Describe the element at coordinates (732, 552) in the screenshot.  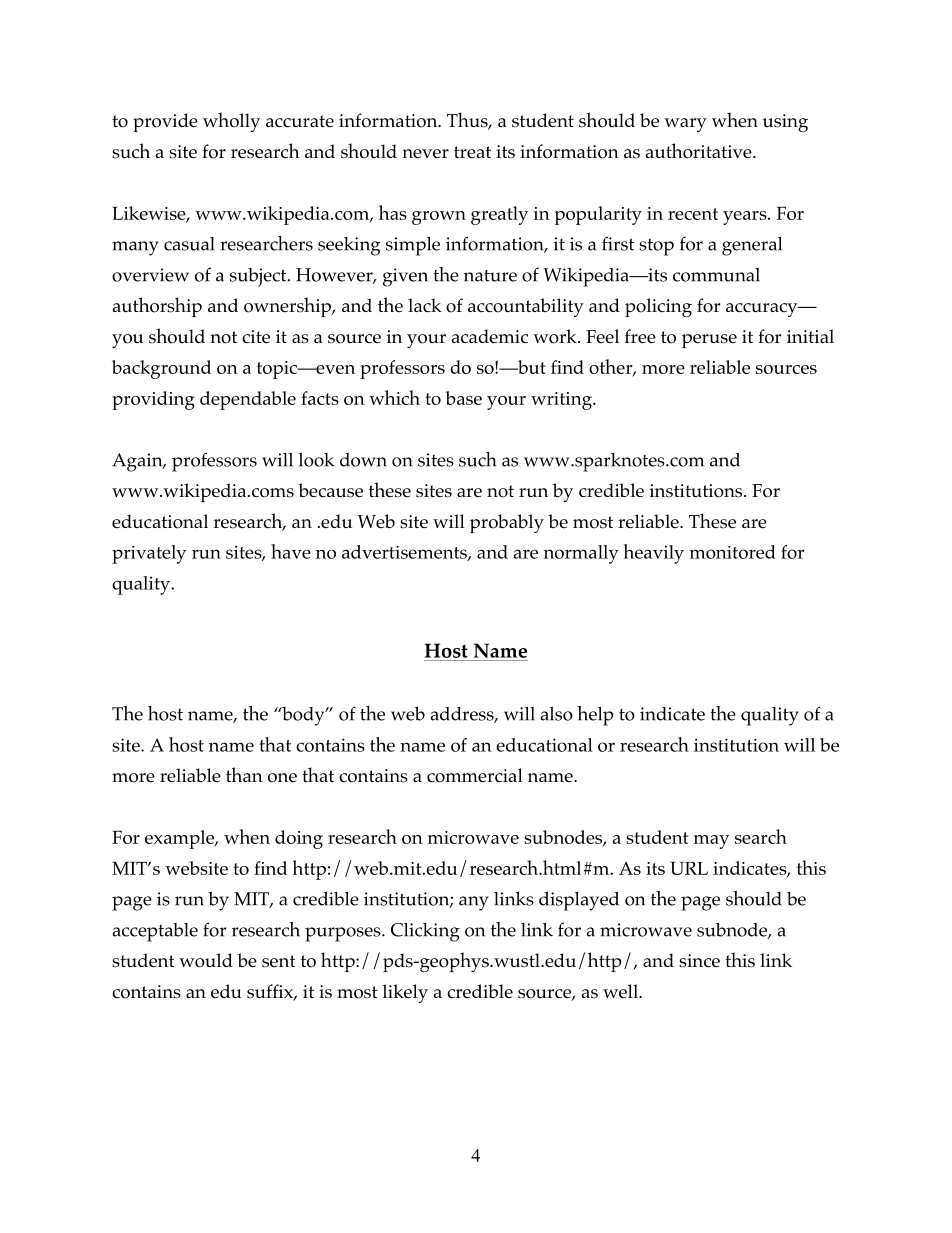
I see `monitored` at that location.
